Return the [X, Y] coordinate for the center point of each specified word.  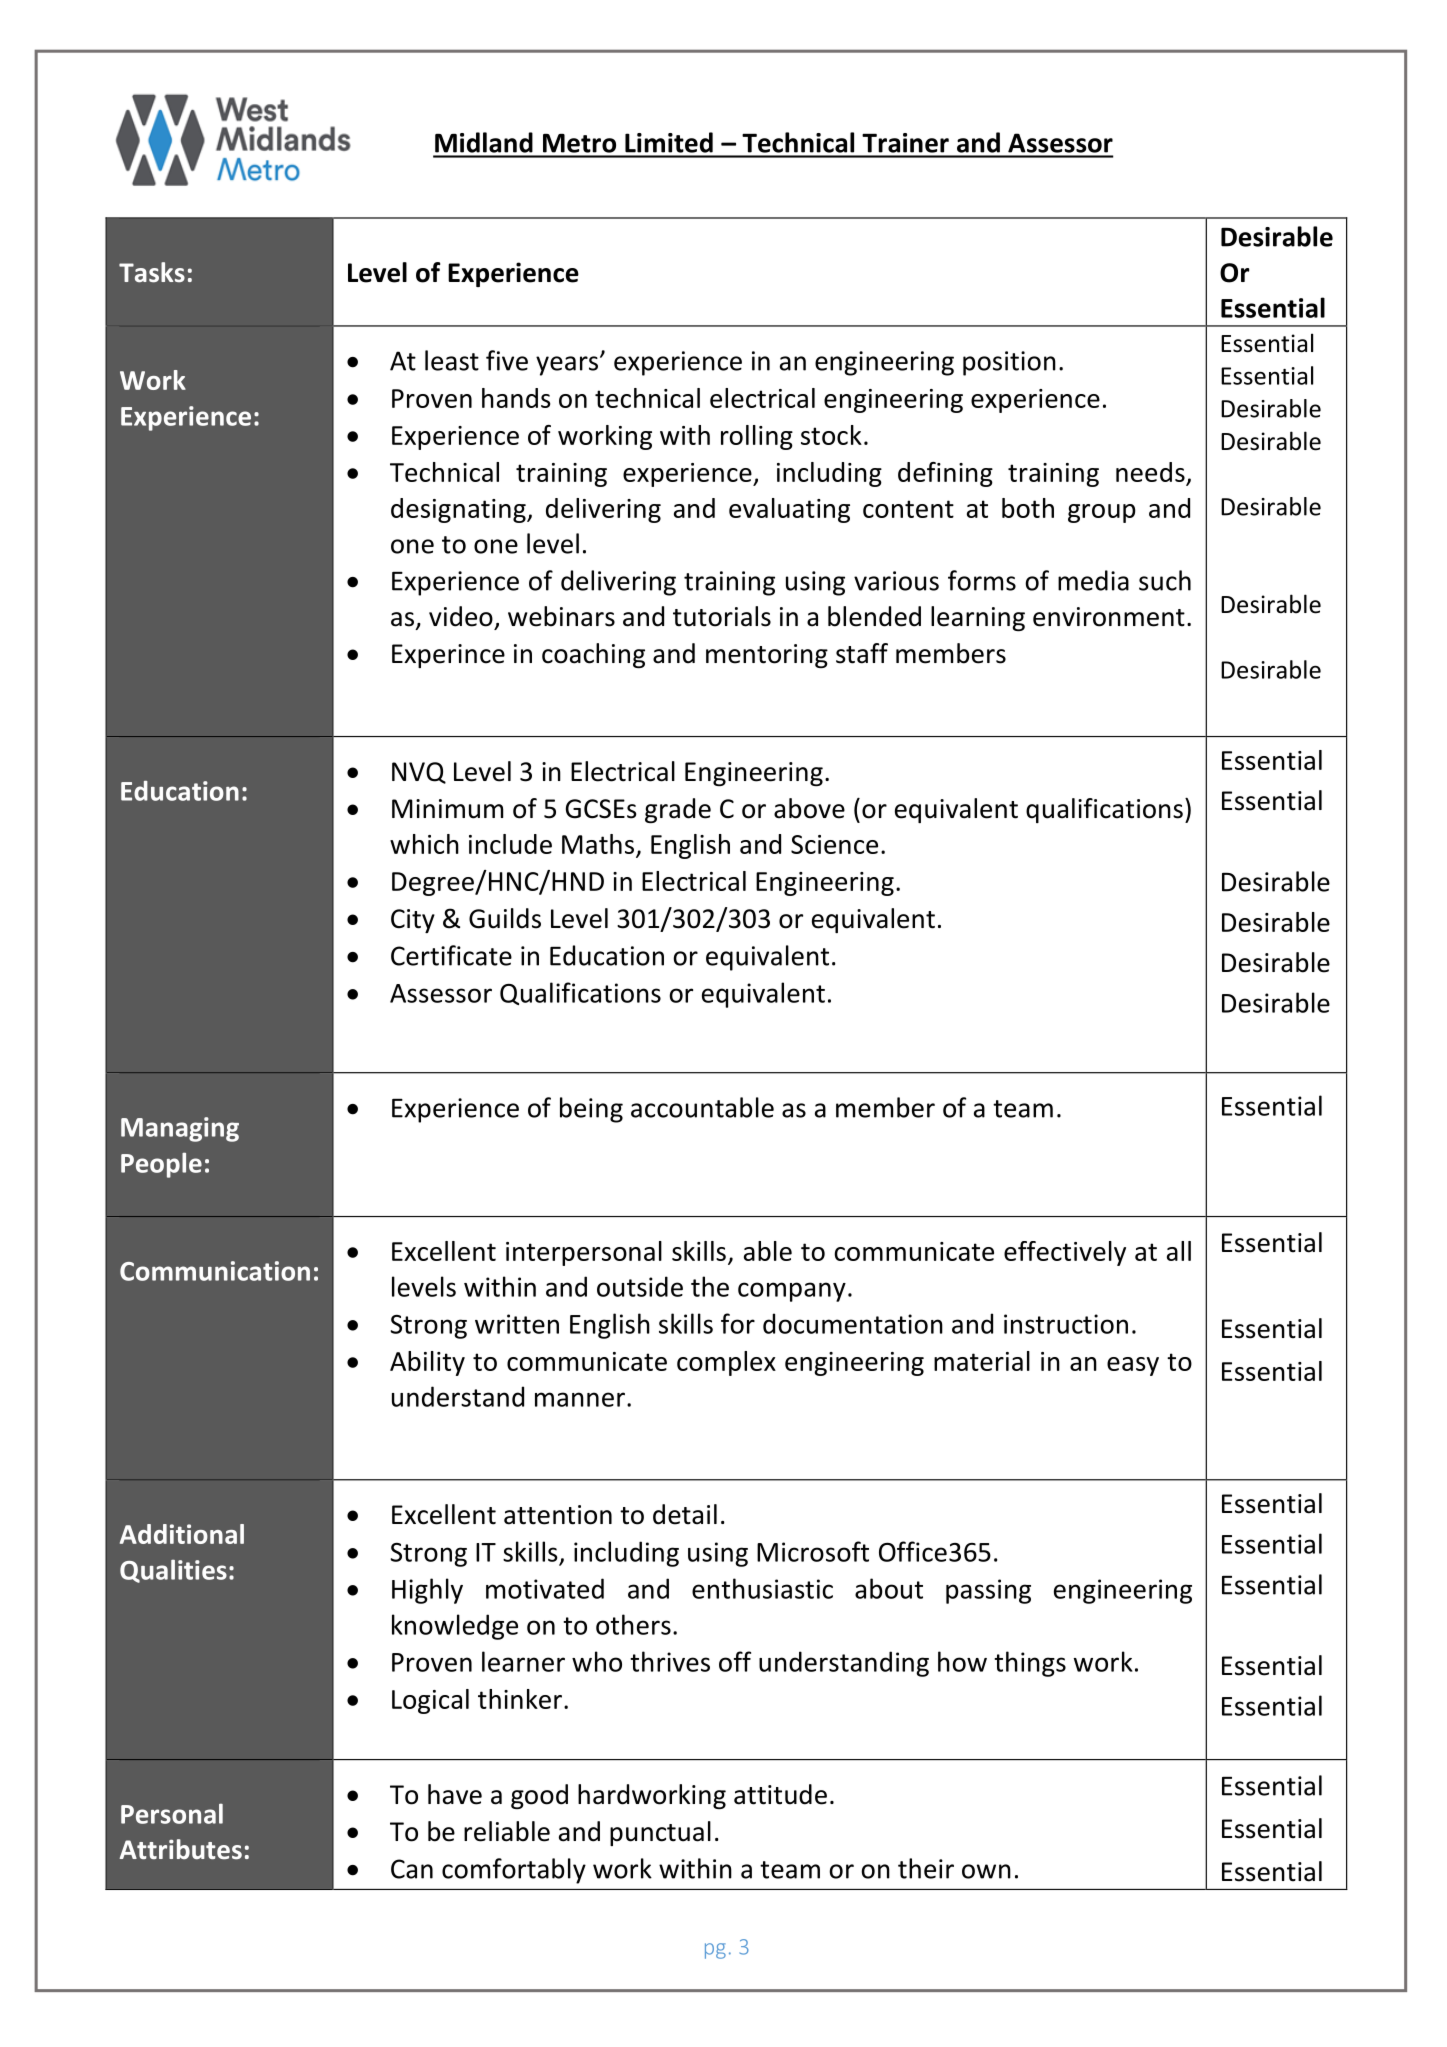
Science [834, 844]
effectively [1065, 1253]
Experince [448, 656]
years [568, 365]
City [413, 921]
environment [1109, 617]
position [1009, 363]
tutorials [722, 616]
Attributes [180, 1849]
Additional [182, 1534]
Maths [598, 844]
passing [988, 1591]
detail [685, 1514]
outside [640, 1286]
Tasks [152, 272]
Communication [215, 1271]
